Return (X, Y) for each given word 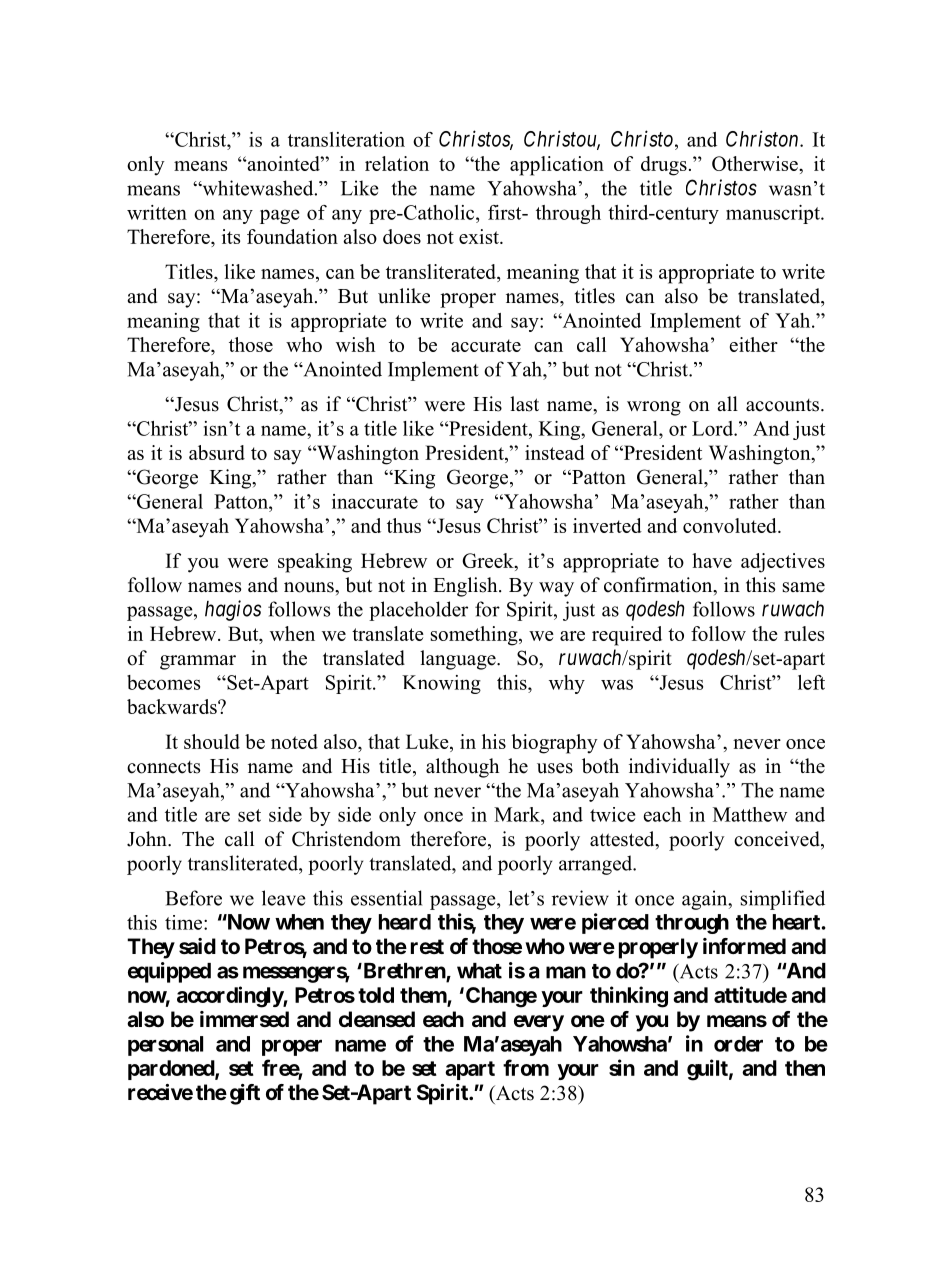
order (738, 1044)
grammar (198, 662)
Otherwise (756, 163)
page (279, 216)
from (526, 1067)
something (475, 636)
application (557, 166)
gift (245, 1094)
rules (804, 633)
